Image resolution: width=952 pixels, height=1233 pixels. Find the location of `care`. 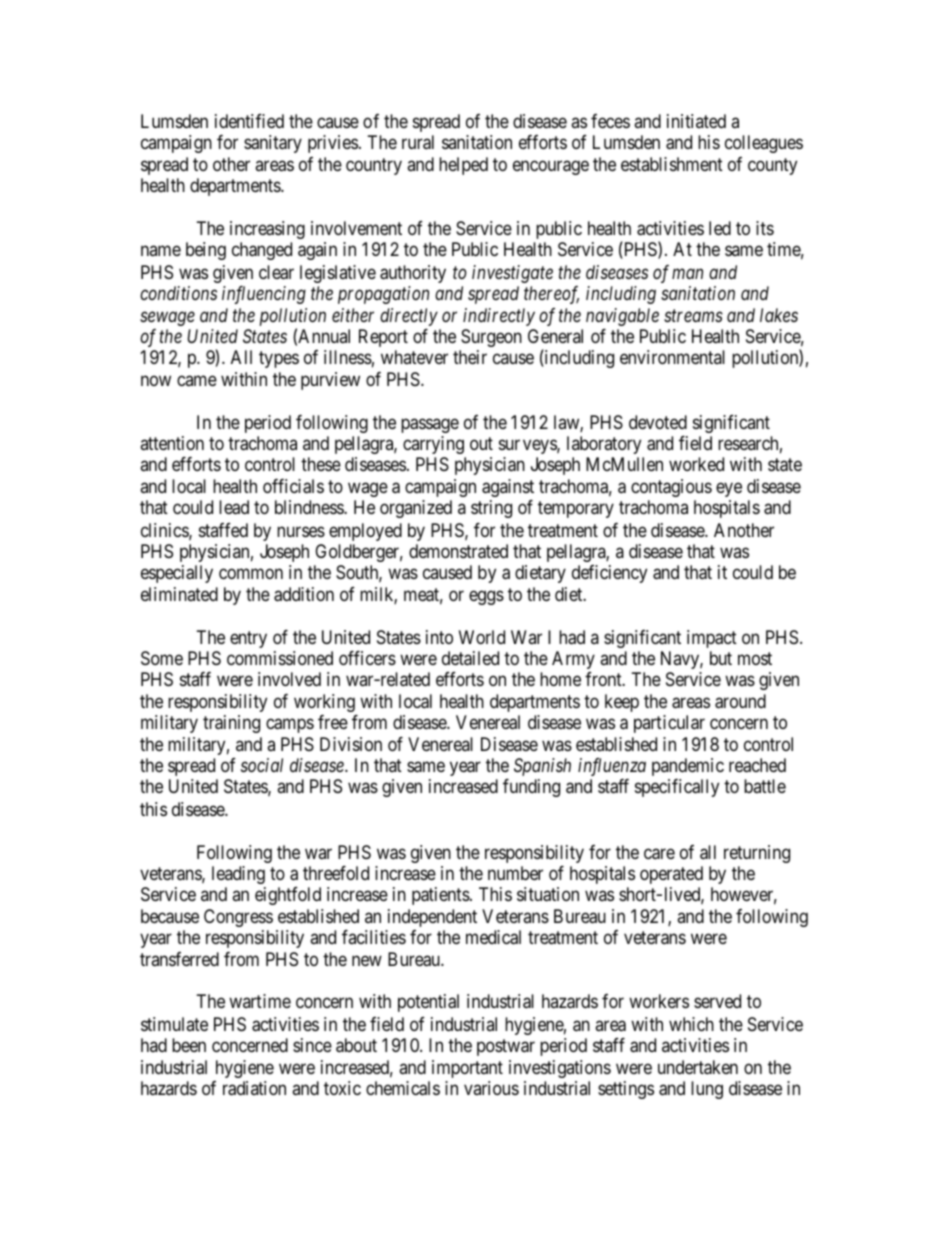

care is located at coordinates (659, 854).
